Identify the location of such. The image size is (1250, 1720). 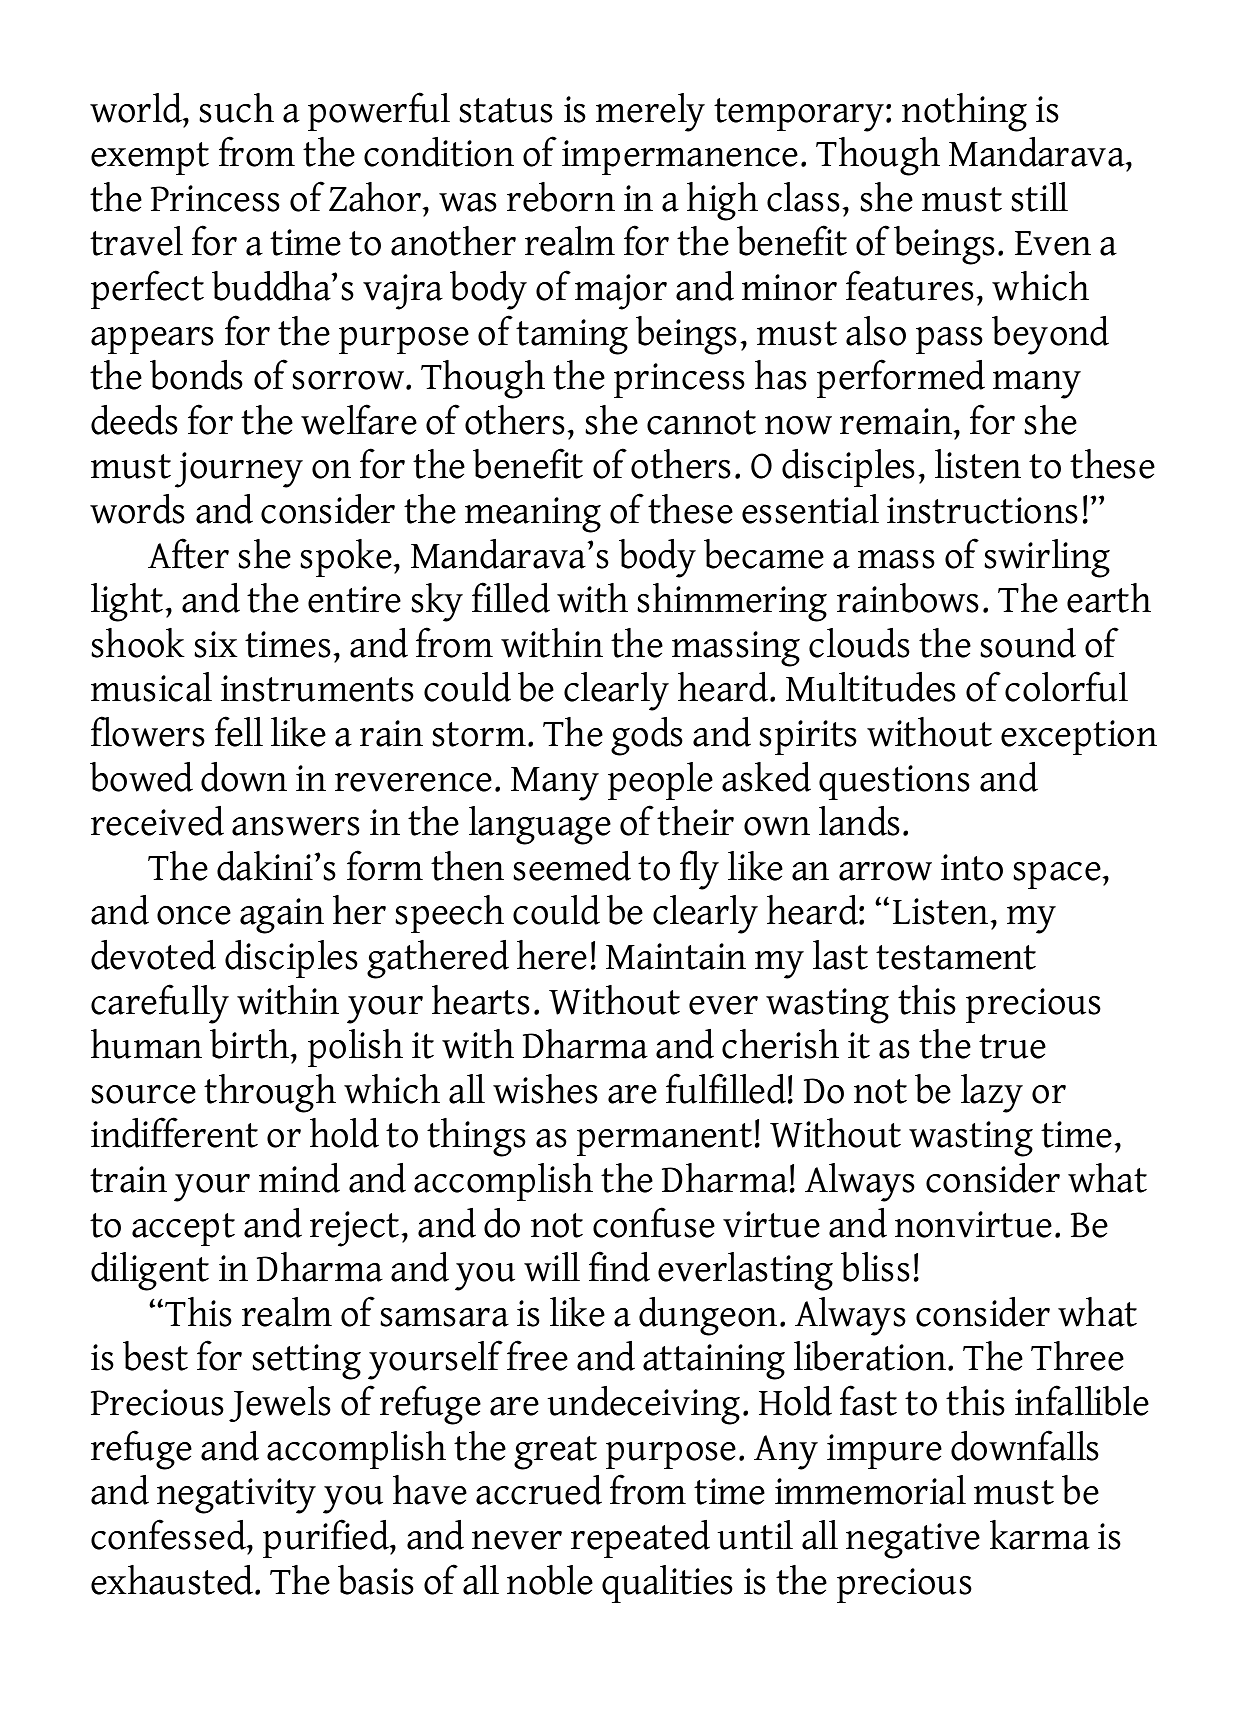
(236, 108).
